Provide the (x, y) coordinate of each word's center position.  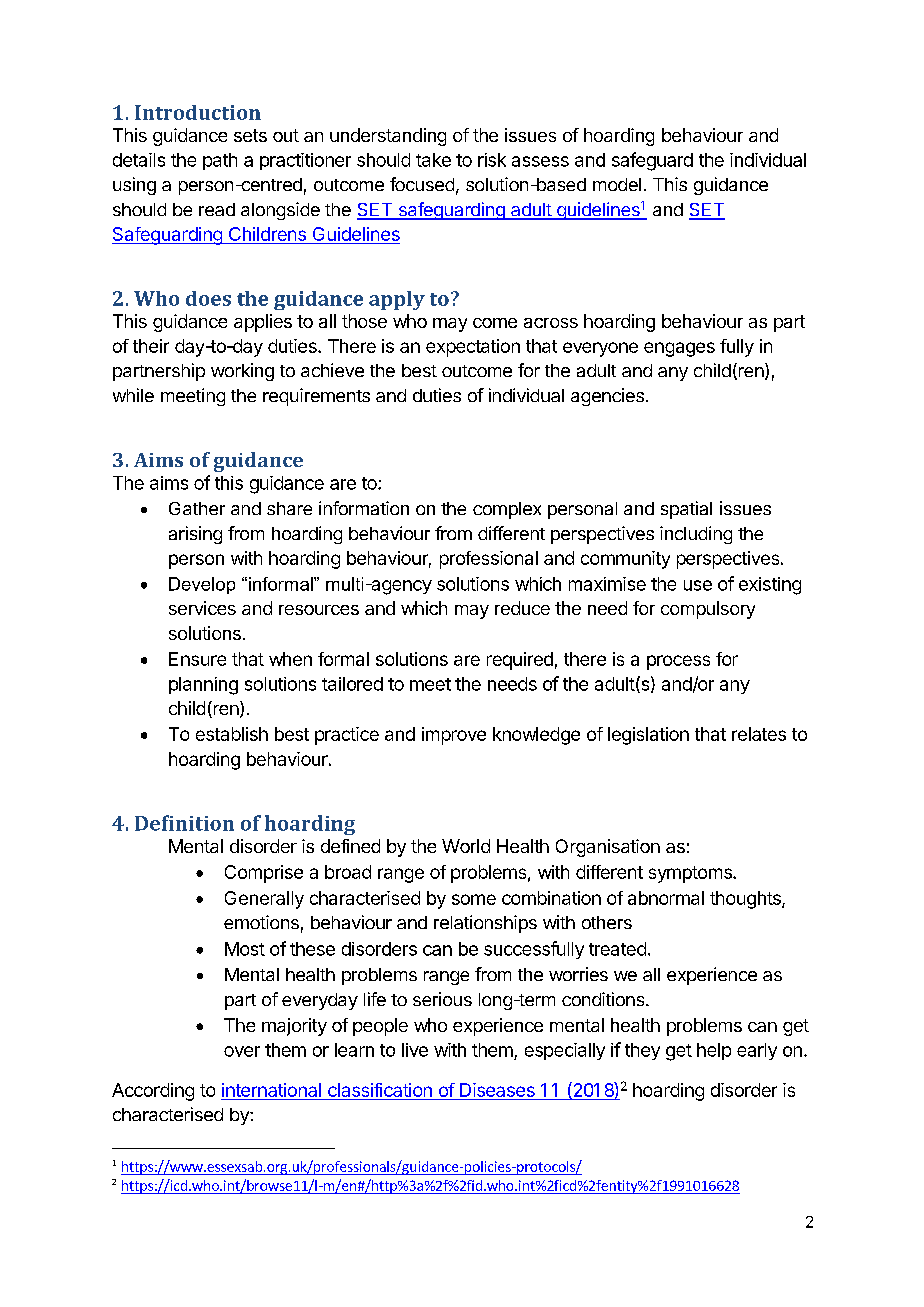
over (242, 1051)
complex (507, 510)
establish (232, 734)
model (617, 184)
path (220, 161)
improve (454, 736)
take (433, 160)
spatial (686, 510)
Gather (197, 508)
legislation (648, 736)
